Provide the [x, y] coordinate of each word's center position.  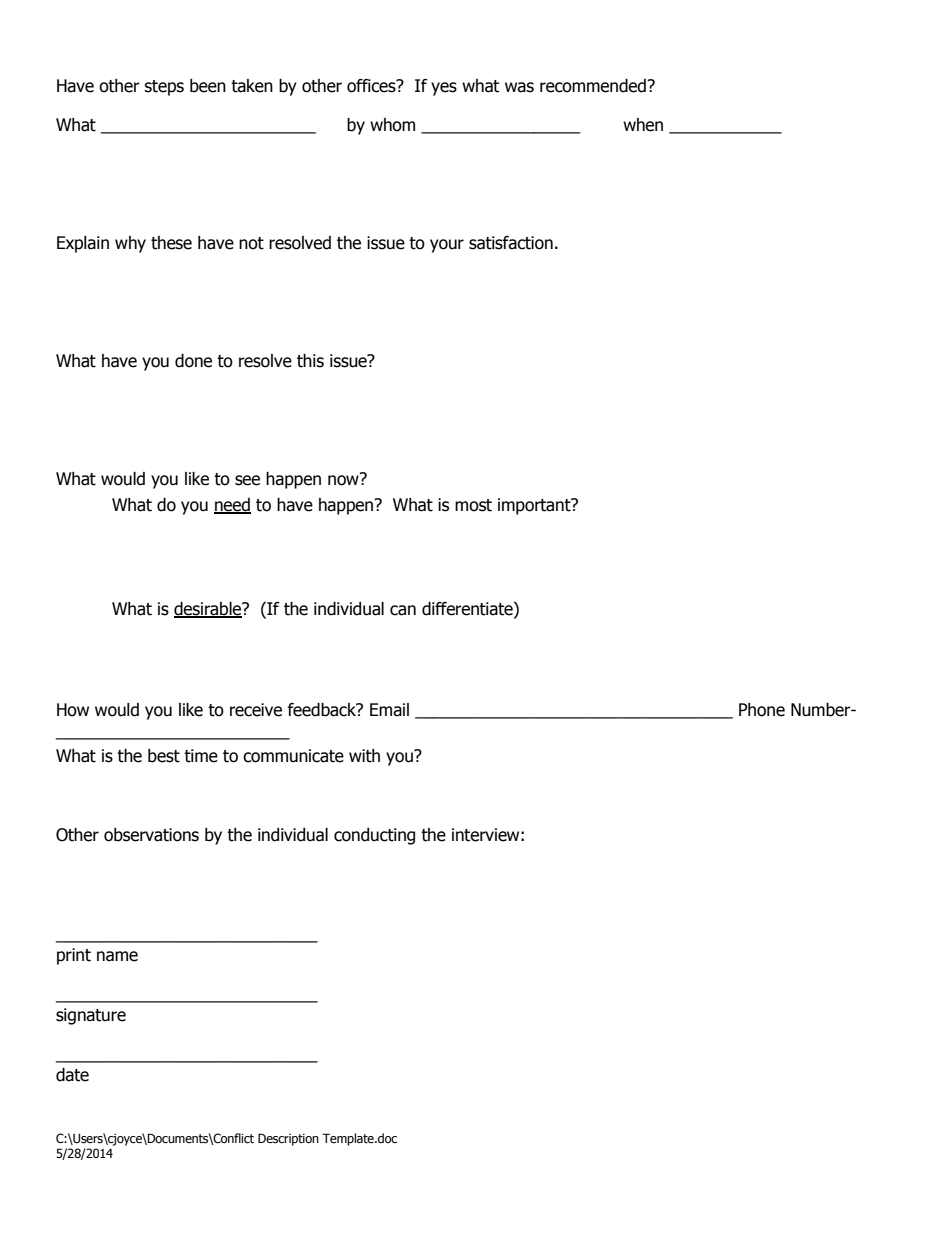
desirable [209, 609]
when [643, 125]
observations [151, 835]
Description [288, 1139]
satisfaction [511, 243]
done [193, 361]
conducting [374, 836]
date [72, 1075]
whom [392, 125]
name [117, 956]
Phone [762, 710]
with [364, 756]
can [403, 610]
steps [164, 88]
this [310, 361]
